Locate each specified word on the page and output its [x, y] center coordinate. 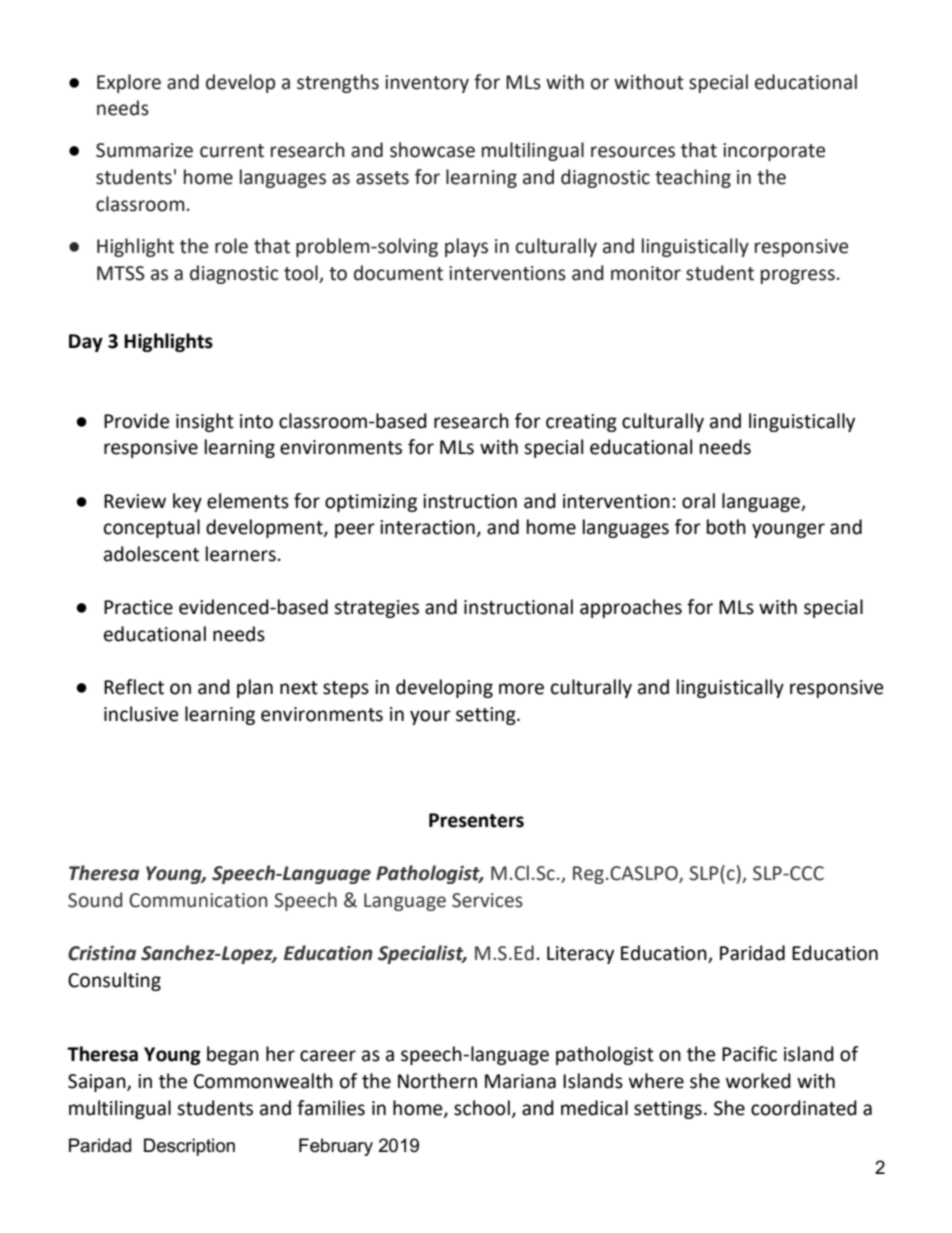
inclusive [141, 714]
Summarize [144, 150]
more [521, 689]
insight [205, 422]
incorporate [774, 152]
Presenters [476, 820]
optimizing [371, 503]
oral [698, 501]
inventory [427, 84]
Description [189, 1147]
